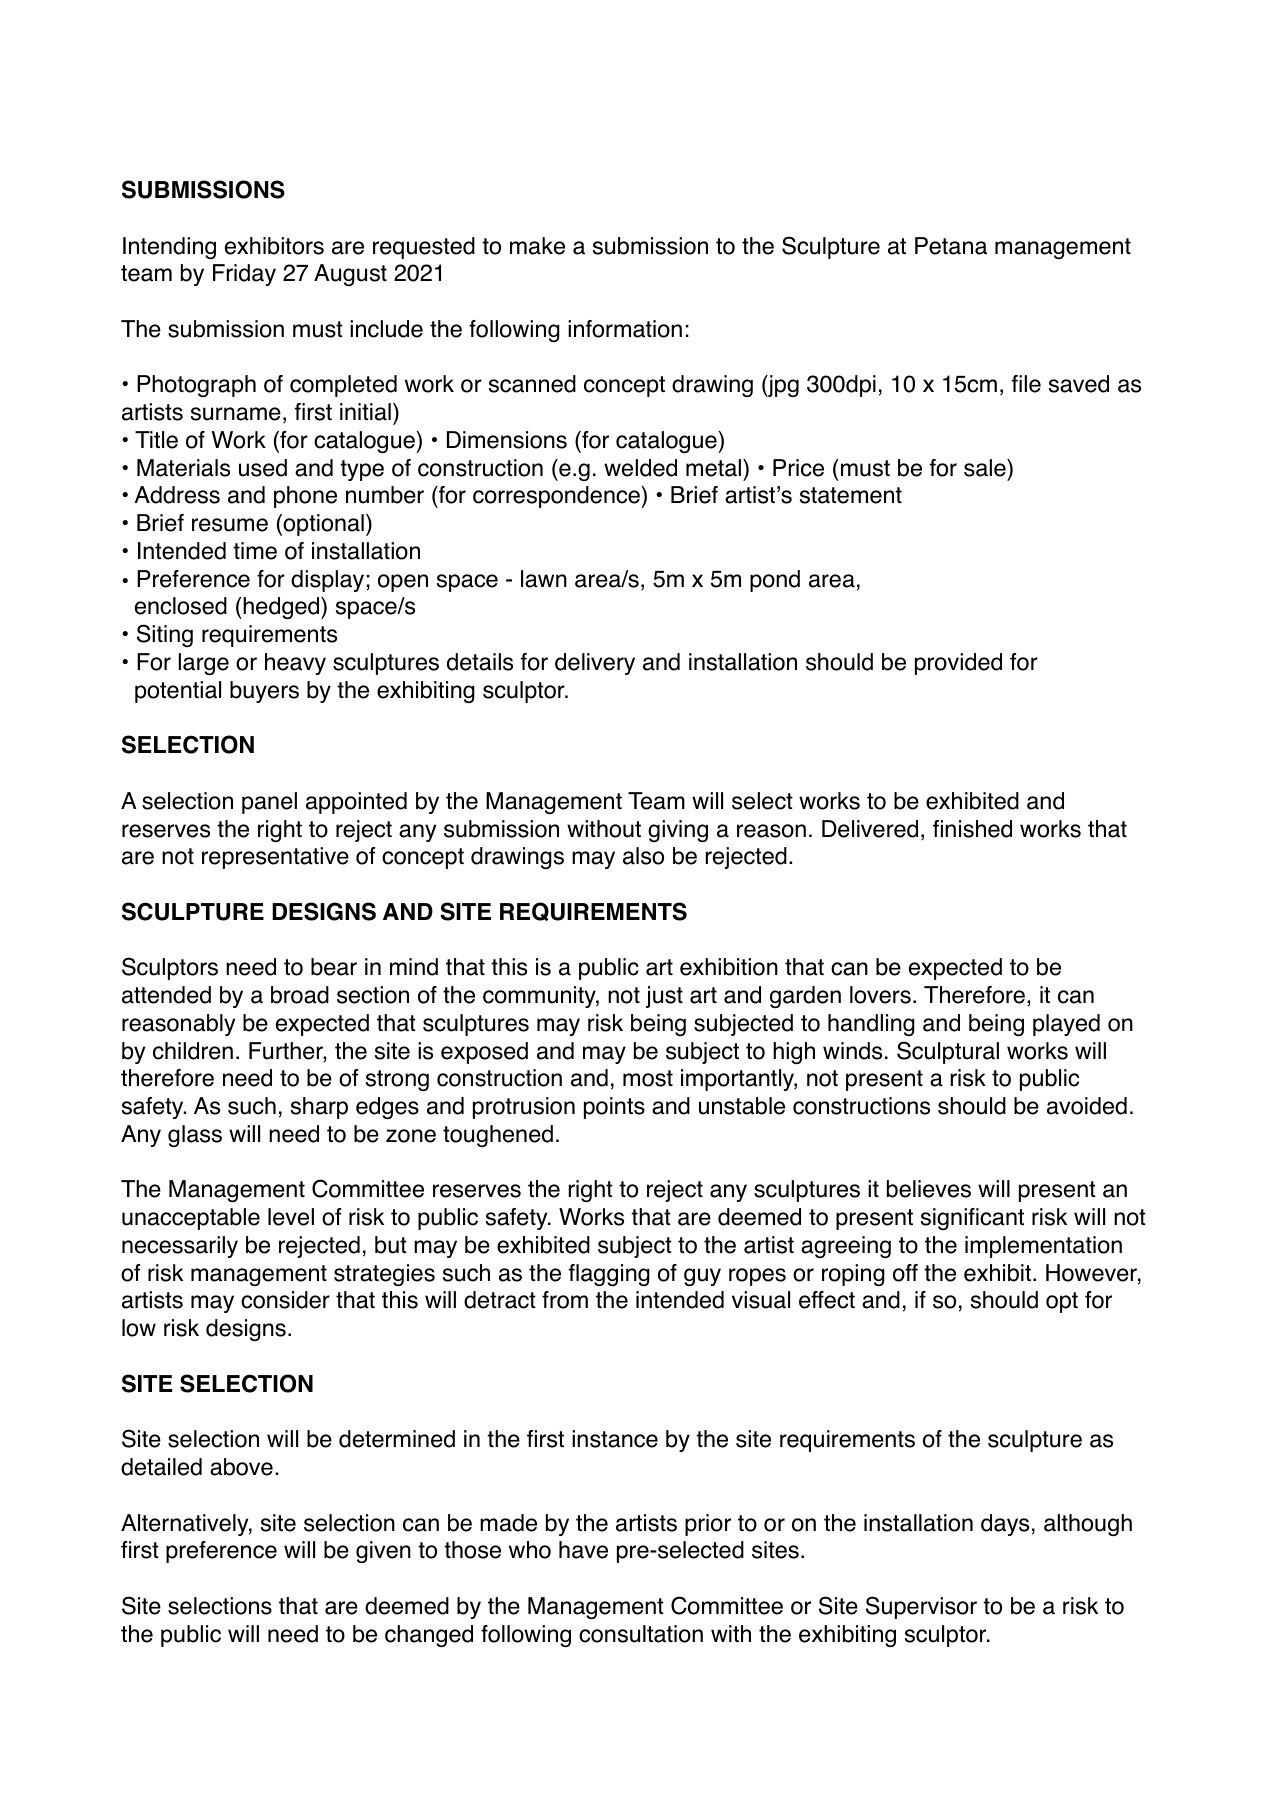  I want to click on consider, so click(285, 1300).
